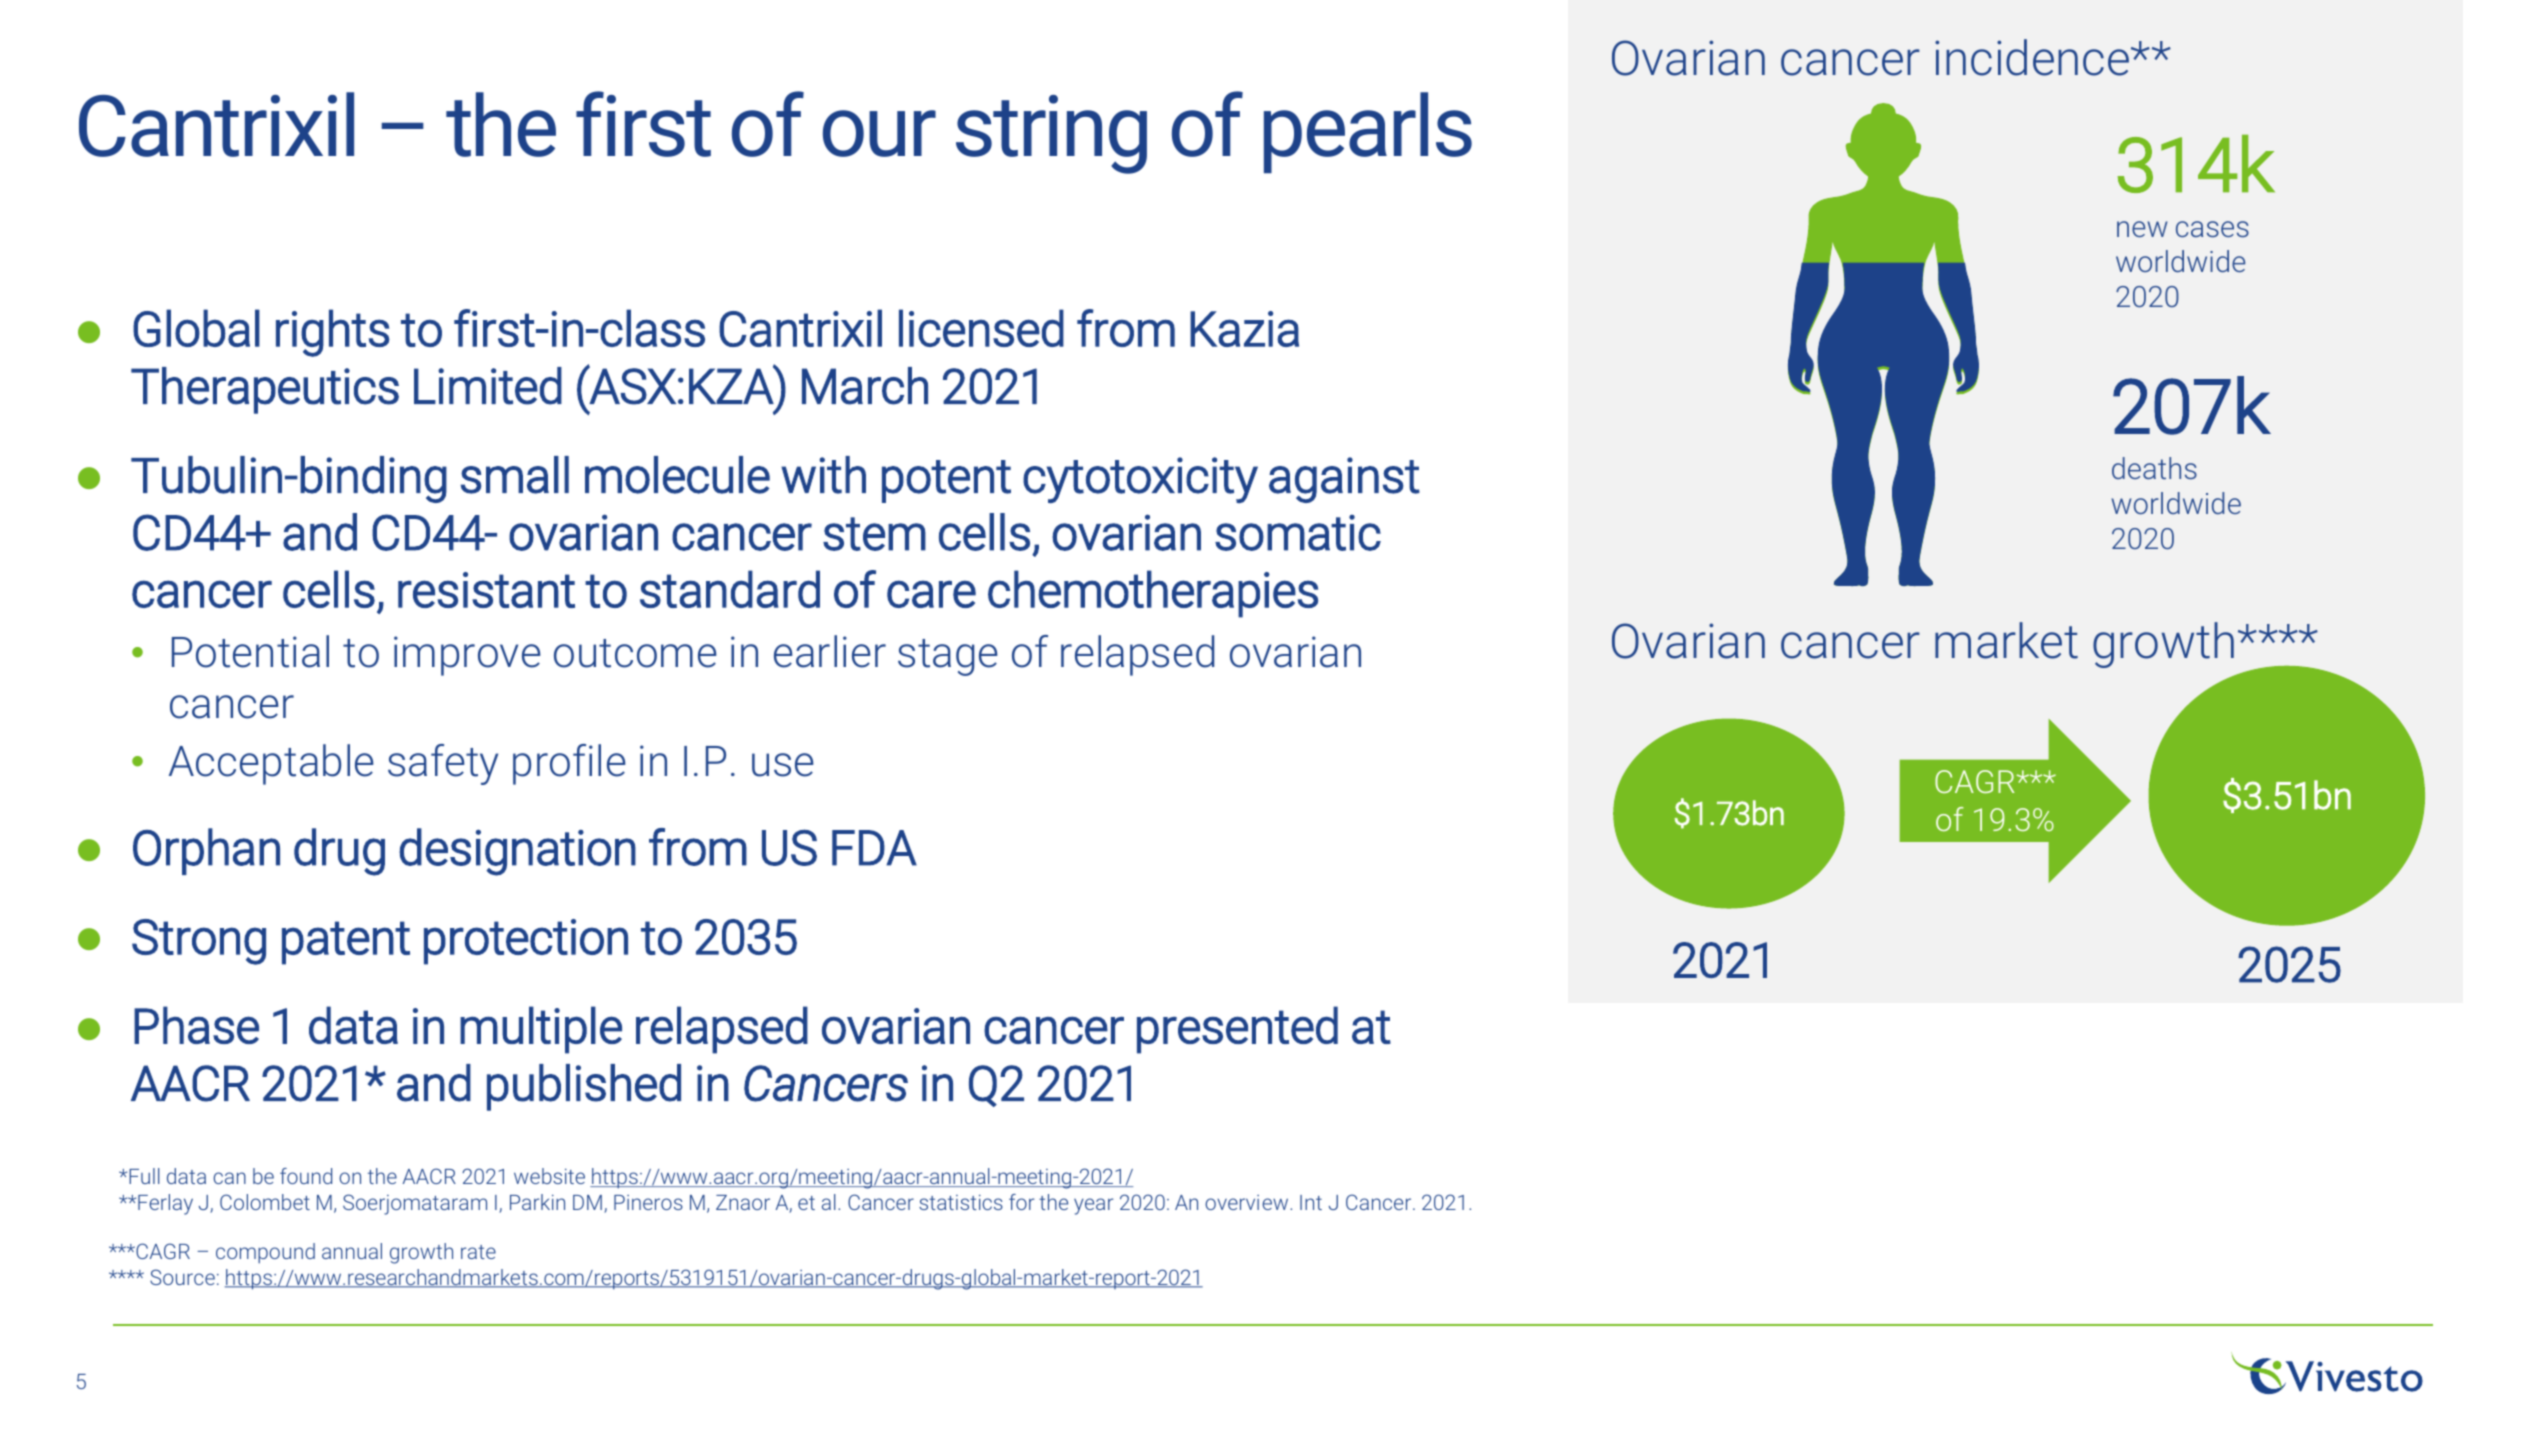 This image has width=2546, height=1432. Describe the element at coordinates (1311, 1202) in the image. I see `Int` at that location.
